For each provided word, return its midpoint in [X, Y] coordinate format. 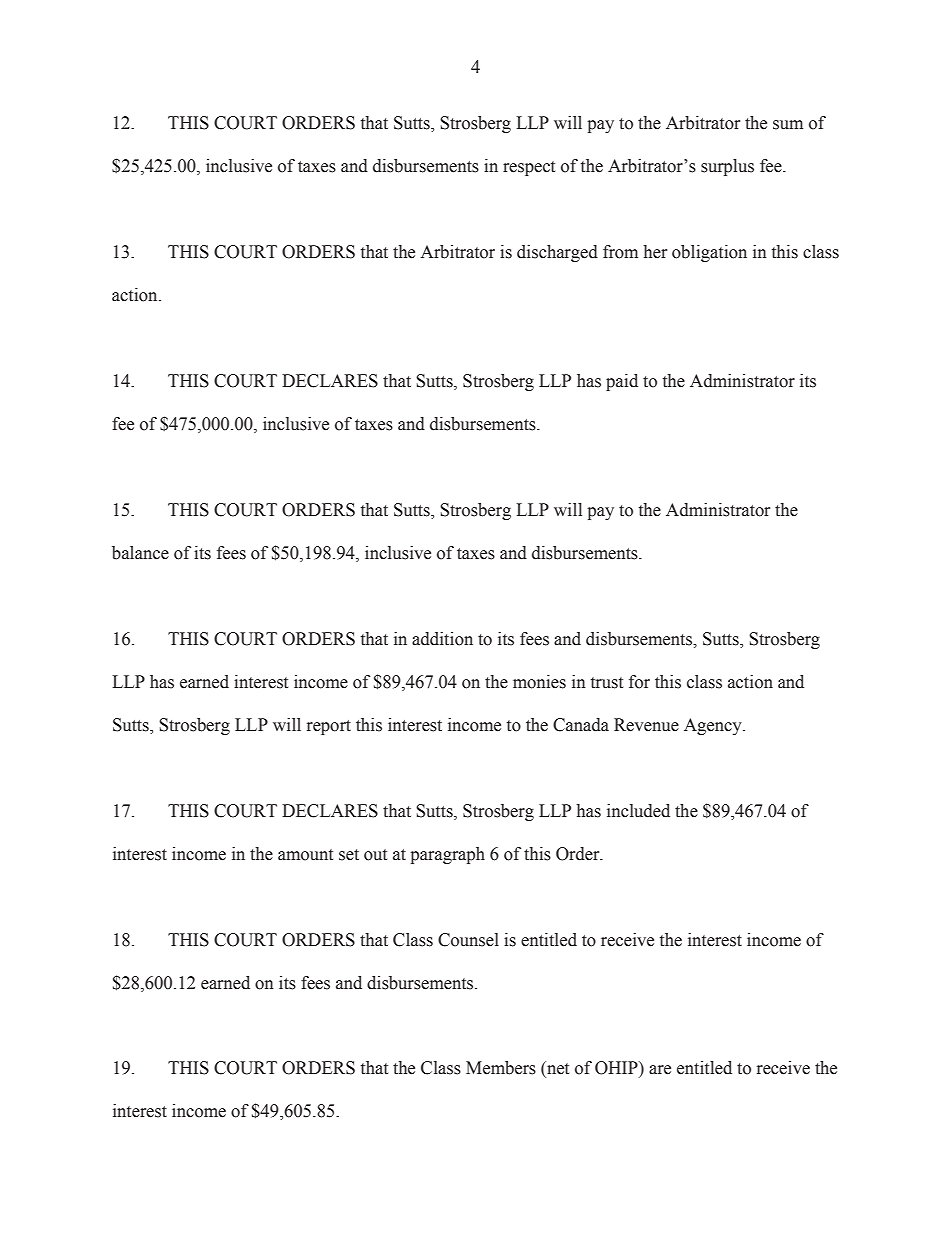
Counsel [468, 940]
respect [529, 168]
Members [501, 1068]
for [639, 682]
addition [442, 639]
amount [305, 855]
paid [622, 382]
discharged [557, 253]
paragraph [447, 855]
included [638, 811]
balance [140, 553]
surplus [727, 167]
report [329, 727]
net [557, 1068]
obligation [709, 253]
